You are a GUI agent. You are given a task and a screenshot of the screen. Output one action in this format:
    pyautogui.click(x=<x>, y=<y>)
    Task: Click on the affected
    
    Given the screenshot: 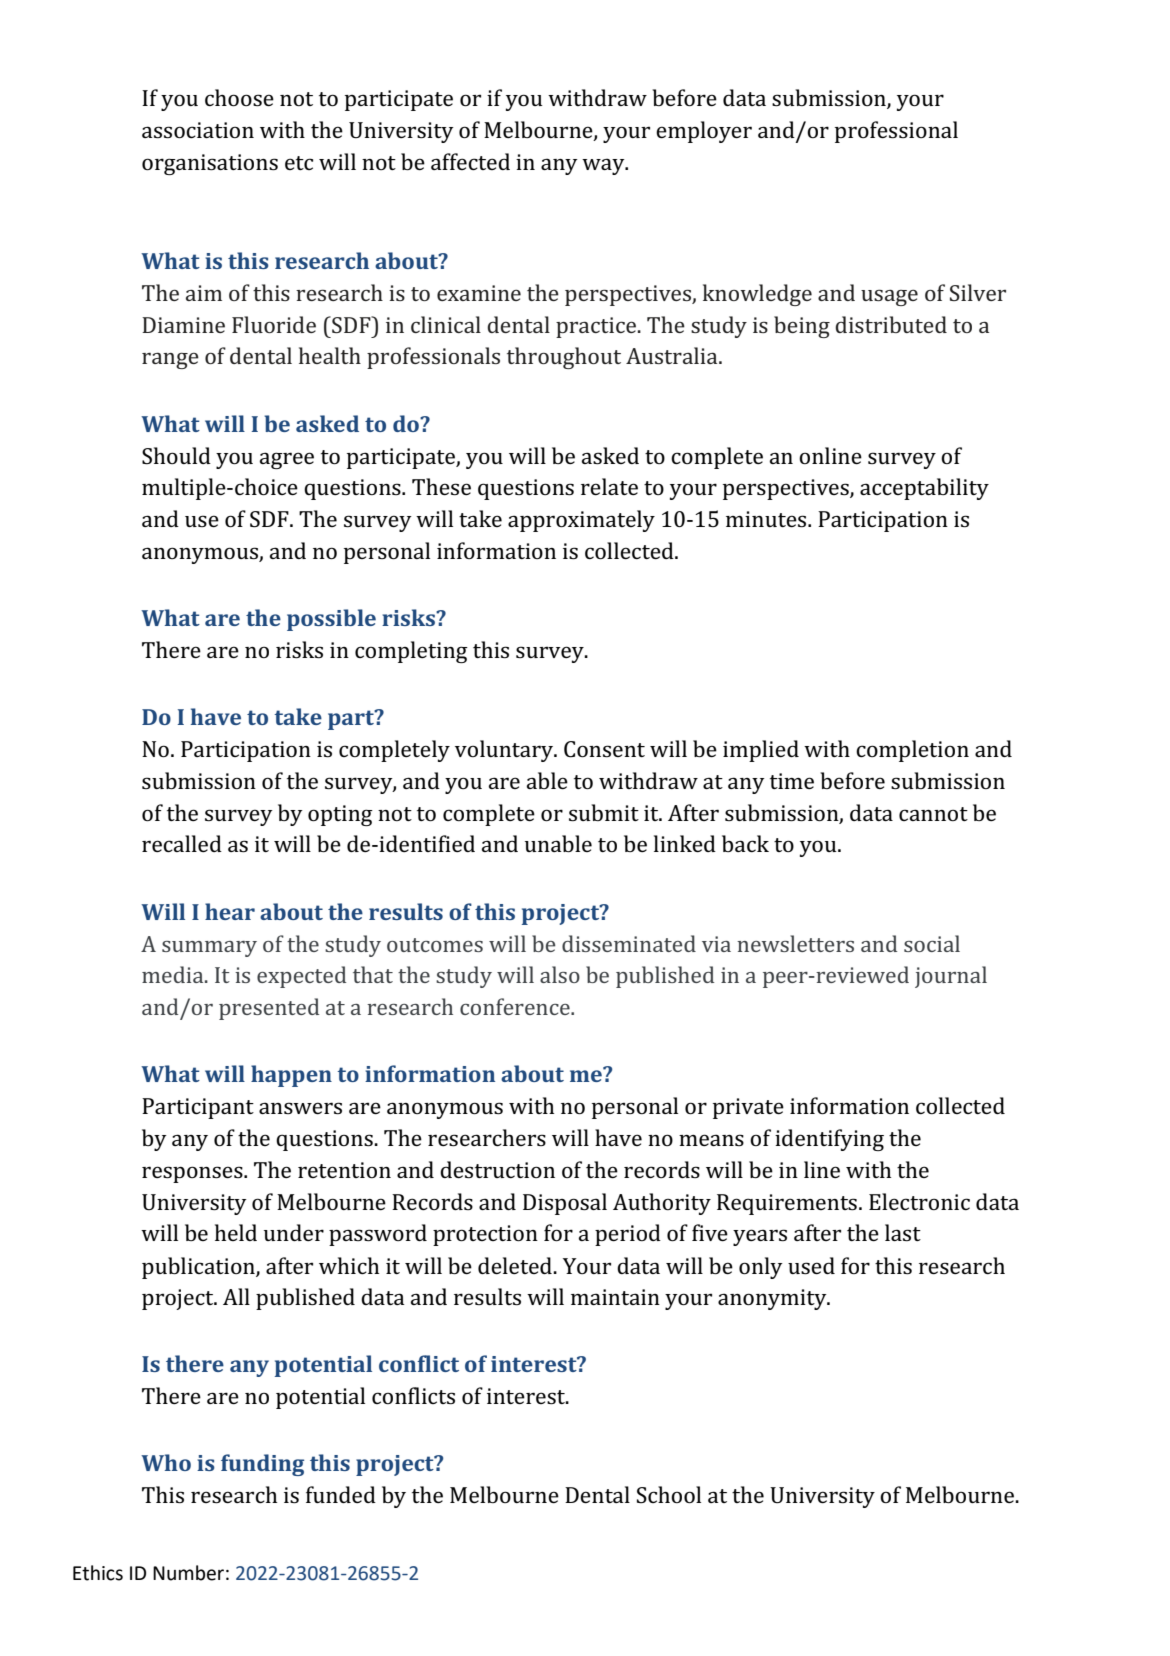 What is the action you would take?
    pyautogui.click(x=470, y=161)
